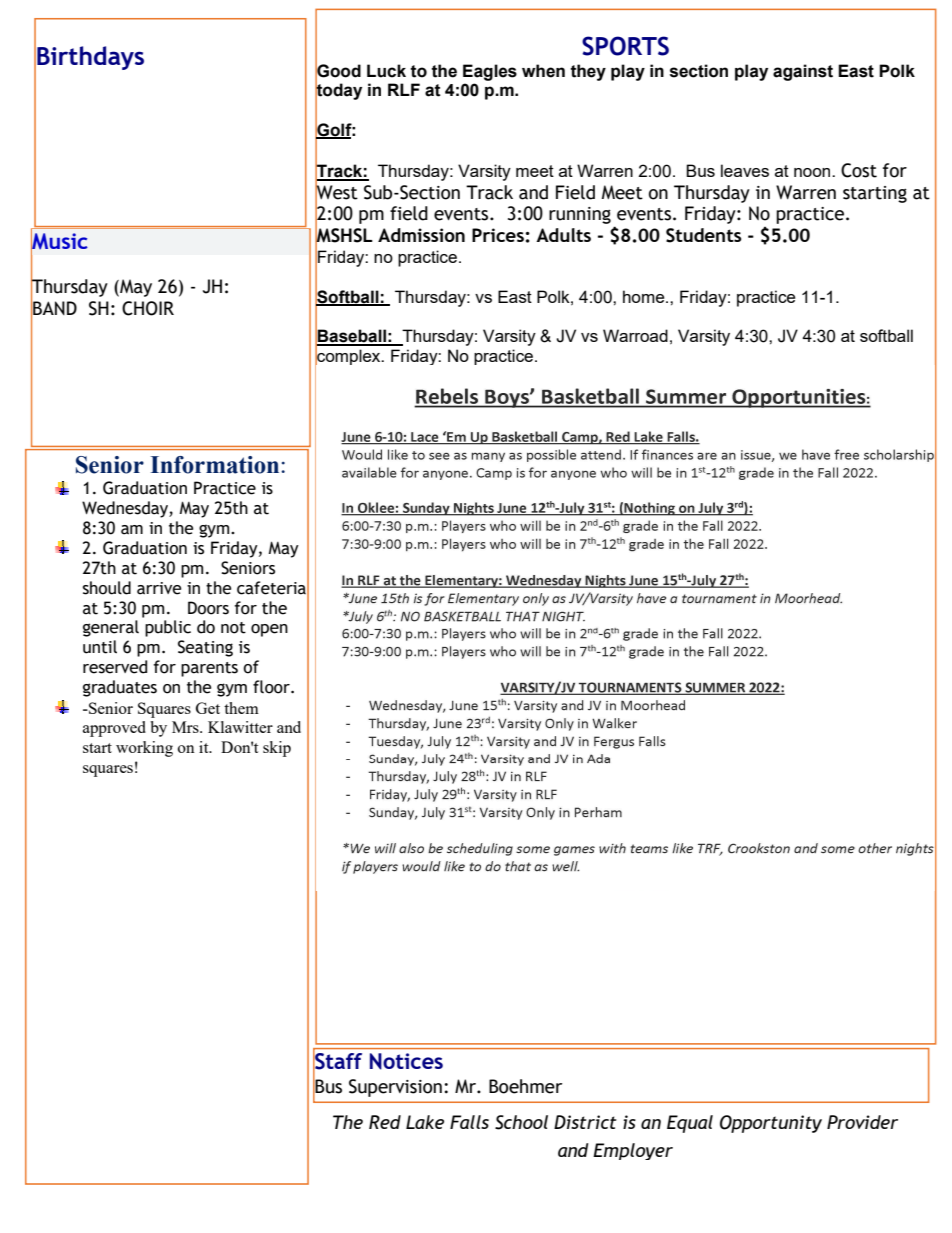  I want to click on floor, so click(272, 687).
